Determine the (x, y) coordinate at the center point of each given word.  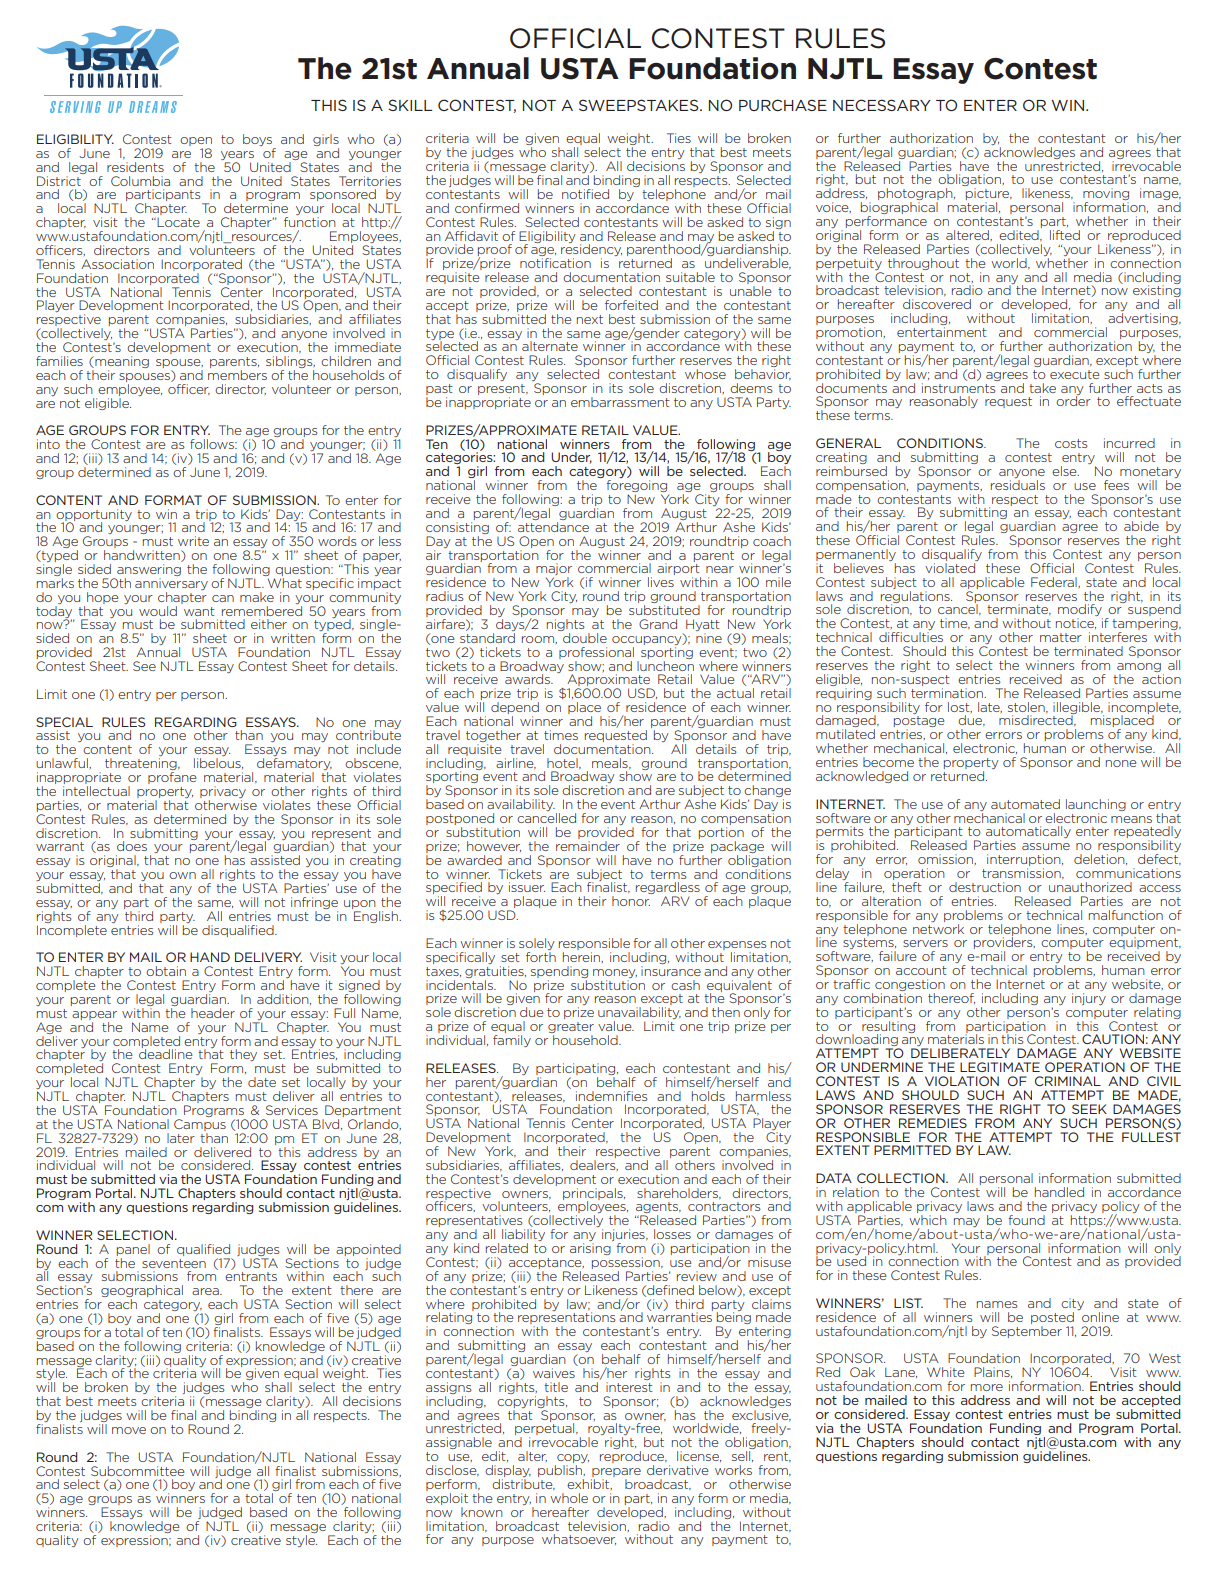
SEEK (1089, 1109)
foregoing (636, 487)
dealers (594, 1165)
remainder (588, 846)
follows (213, 444)
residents (135, 167)
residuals (1018, 483)
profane (172, 778)
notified (585, 194)
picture (989, 195)
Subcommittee (138, 1471)
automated (1025, 804)
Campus (200, 1125)
